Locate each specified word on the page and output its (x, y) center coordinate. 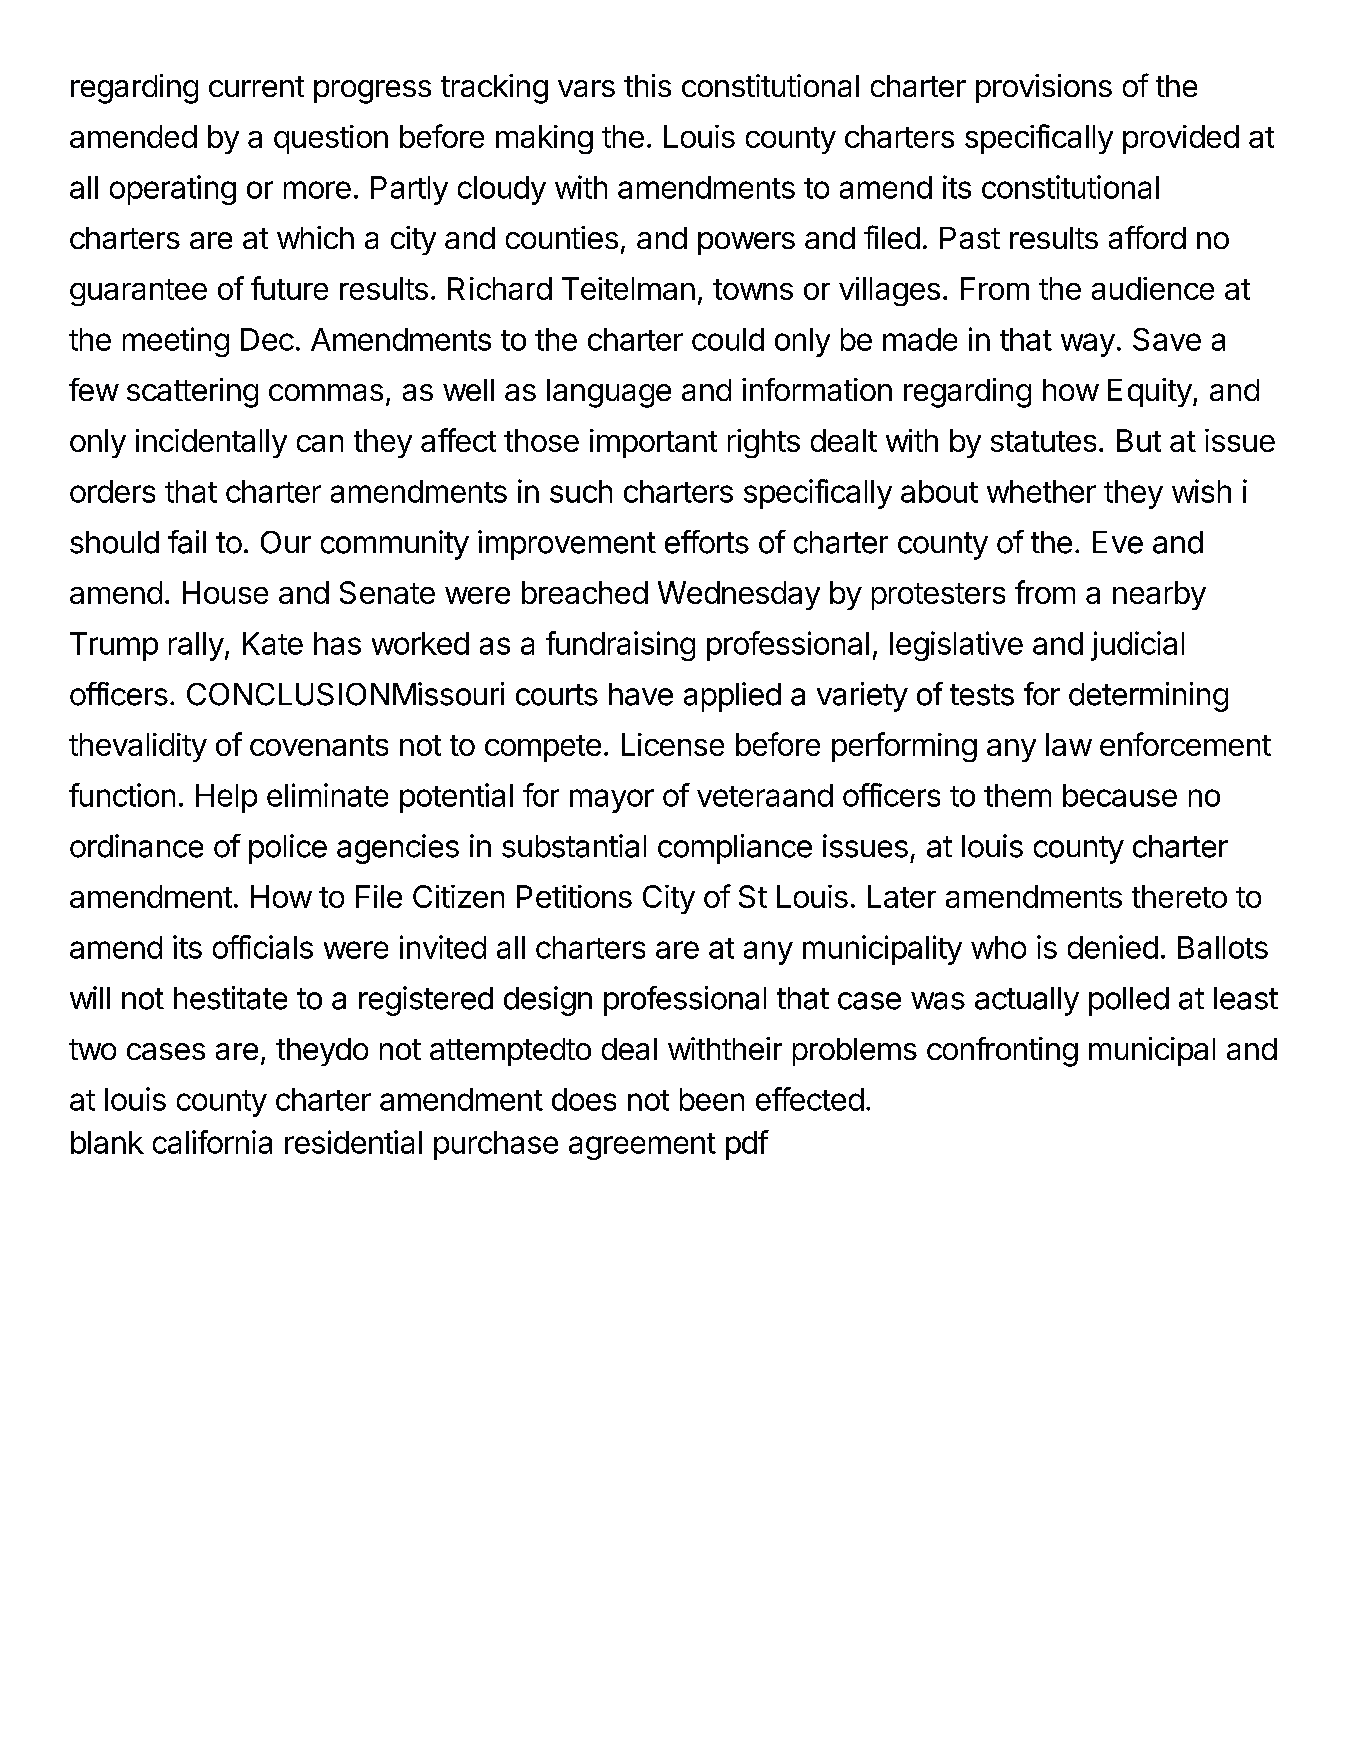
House (225, 592)
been (712, 1099)
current (256, 86)
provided (1181, 139)
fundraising (620, 646)
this (647, 85)
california (212, 1142)
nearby (1159, 595)
